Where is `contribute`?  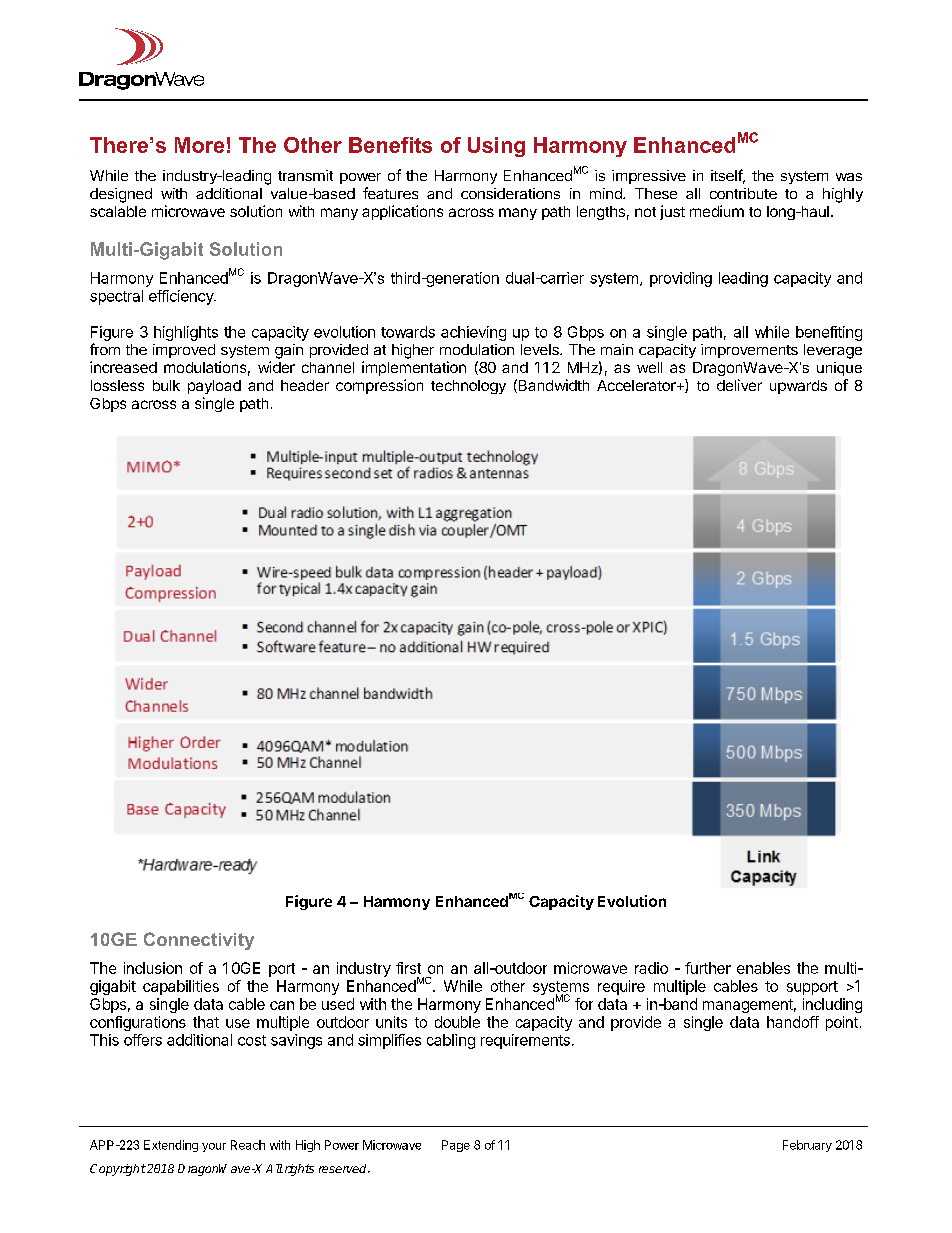 contribute is located at coordinates (743, 193).
